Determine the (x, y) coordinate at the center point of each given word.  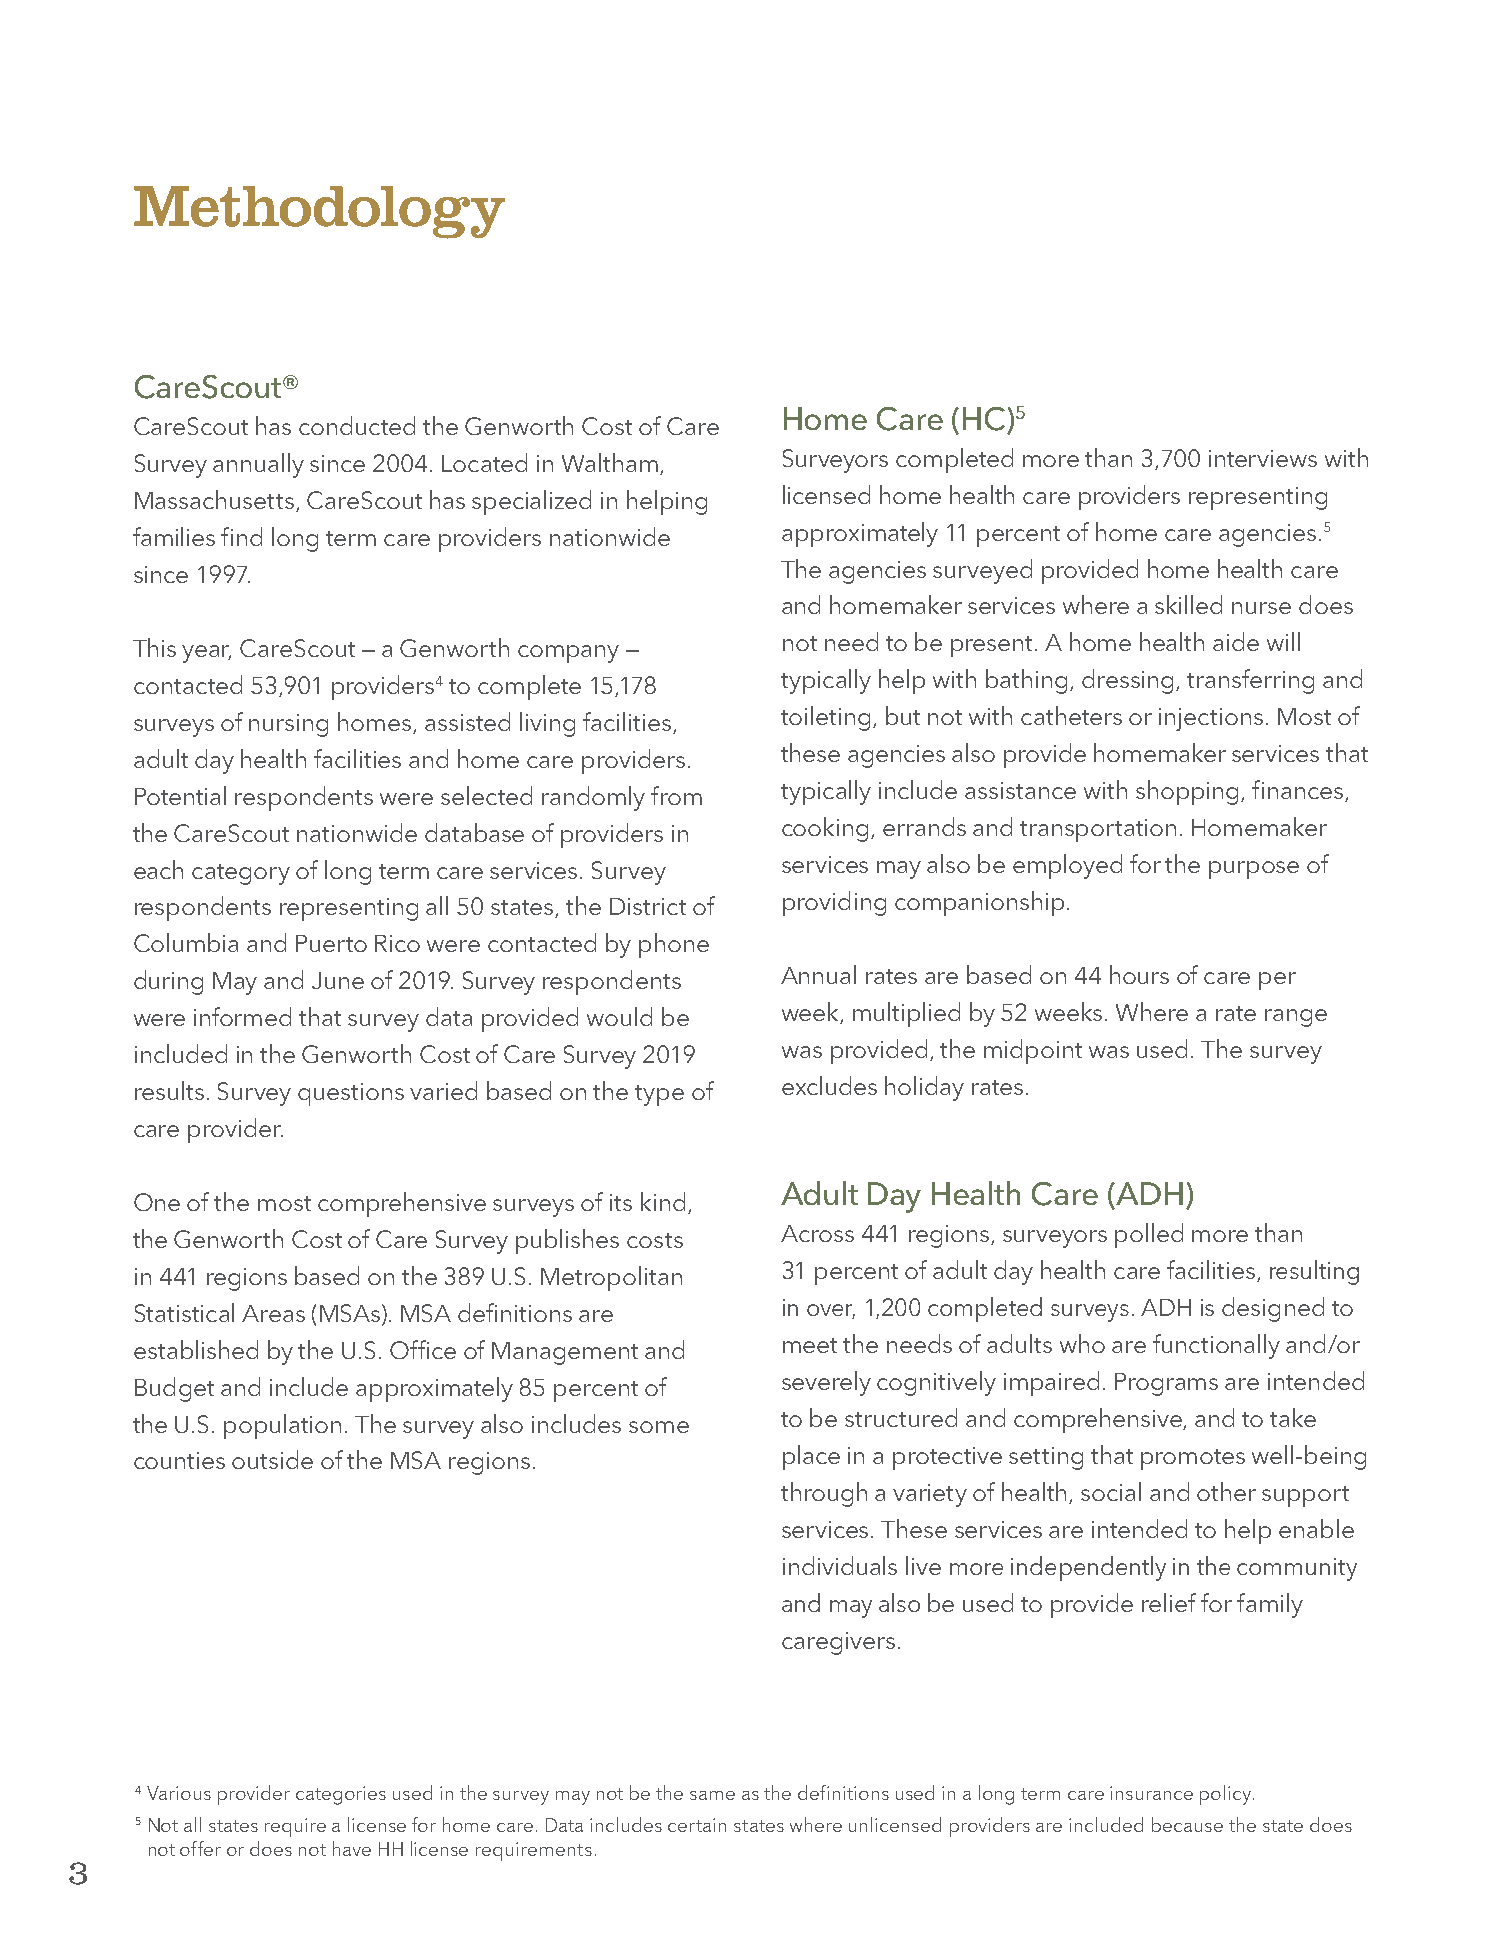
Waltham (610, 462)
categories (341, 1795)
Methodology (319, 212)
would (619, 1016)
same (712, 1795)
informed (242, 1016)
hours (1139, 974)
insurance (1151, 1793)
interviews (1263, 458)
